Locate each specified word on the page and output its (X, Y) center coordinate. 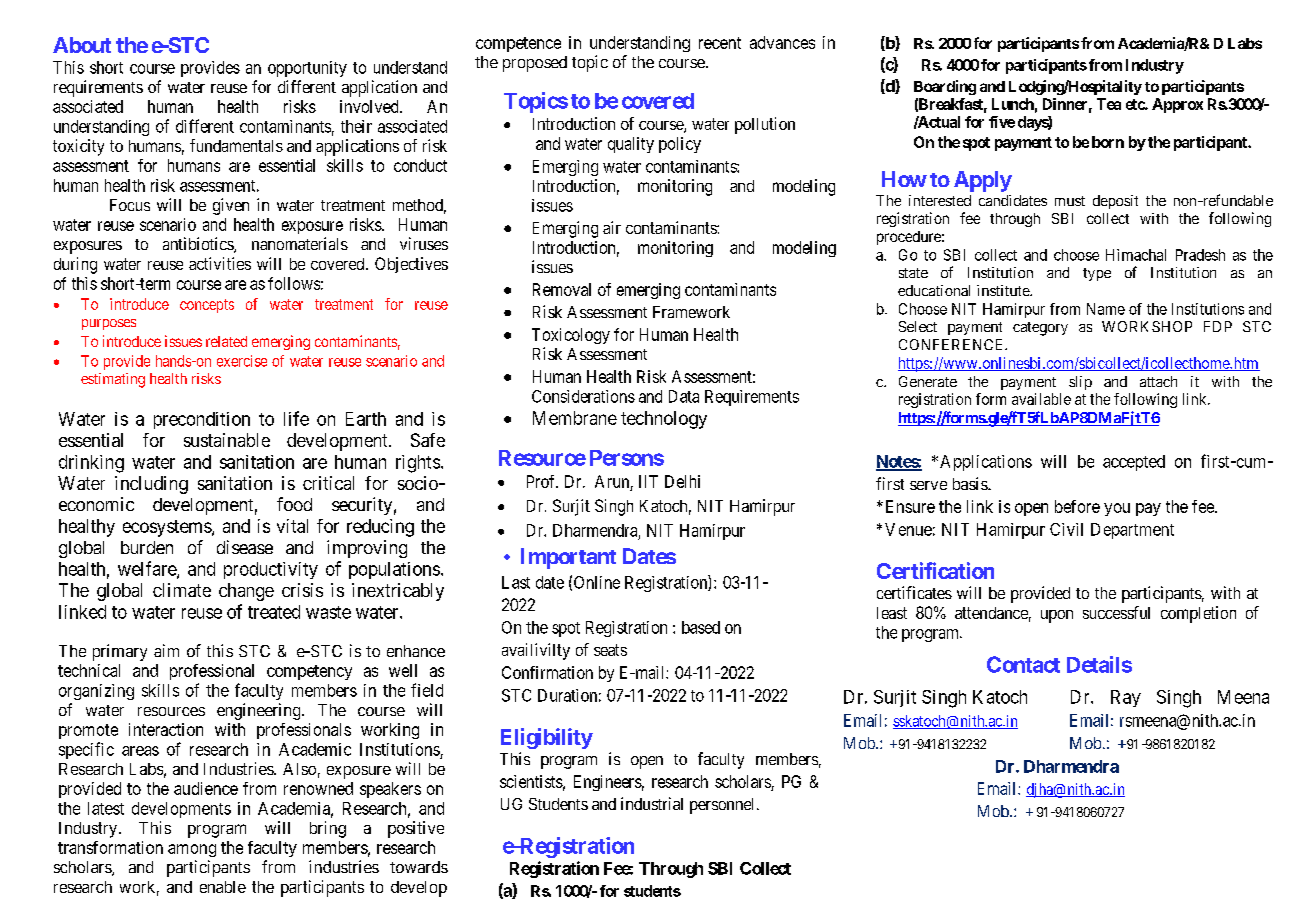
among (192, 850)
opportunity (307, 69)
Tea (1109, 104)
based (701, 627)
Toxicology (571, 336)
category (1040, 329)
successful (1116, 612)
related (226, 341)
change (246, 592)
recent (720, 43)
